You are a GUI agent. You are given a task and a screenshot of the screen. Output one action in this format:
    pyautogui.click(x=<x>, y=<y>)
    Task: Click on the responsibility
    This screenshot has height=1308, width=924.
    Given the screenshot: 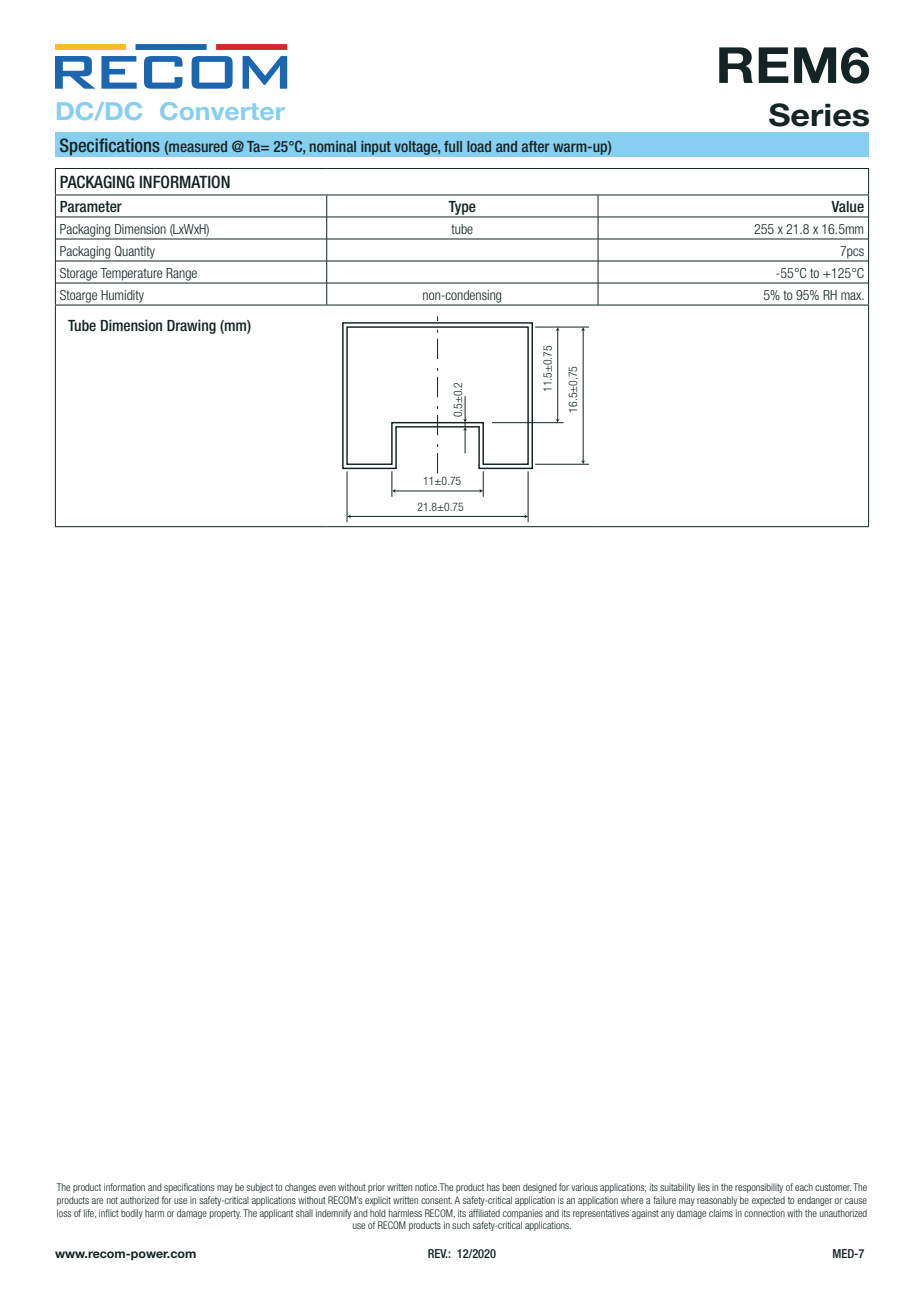 What is the action you would take?
    pyautogui.click(x=759, y=1188)
